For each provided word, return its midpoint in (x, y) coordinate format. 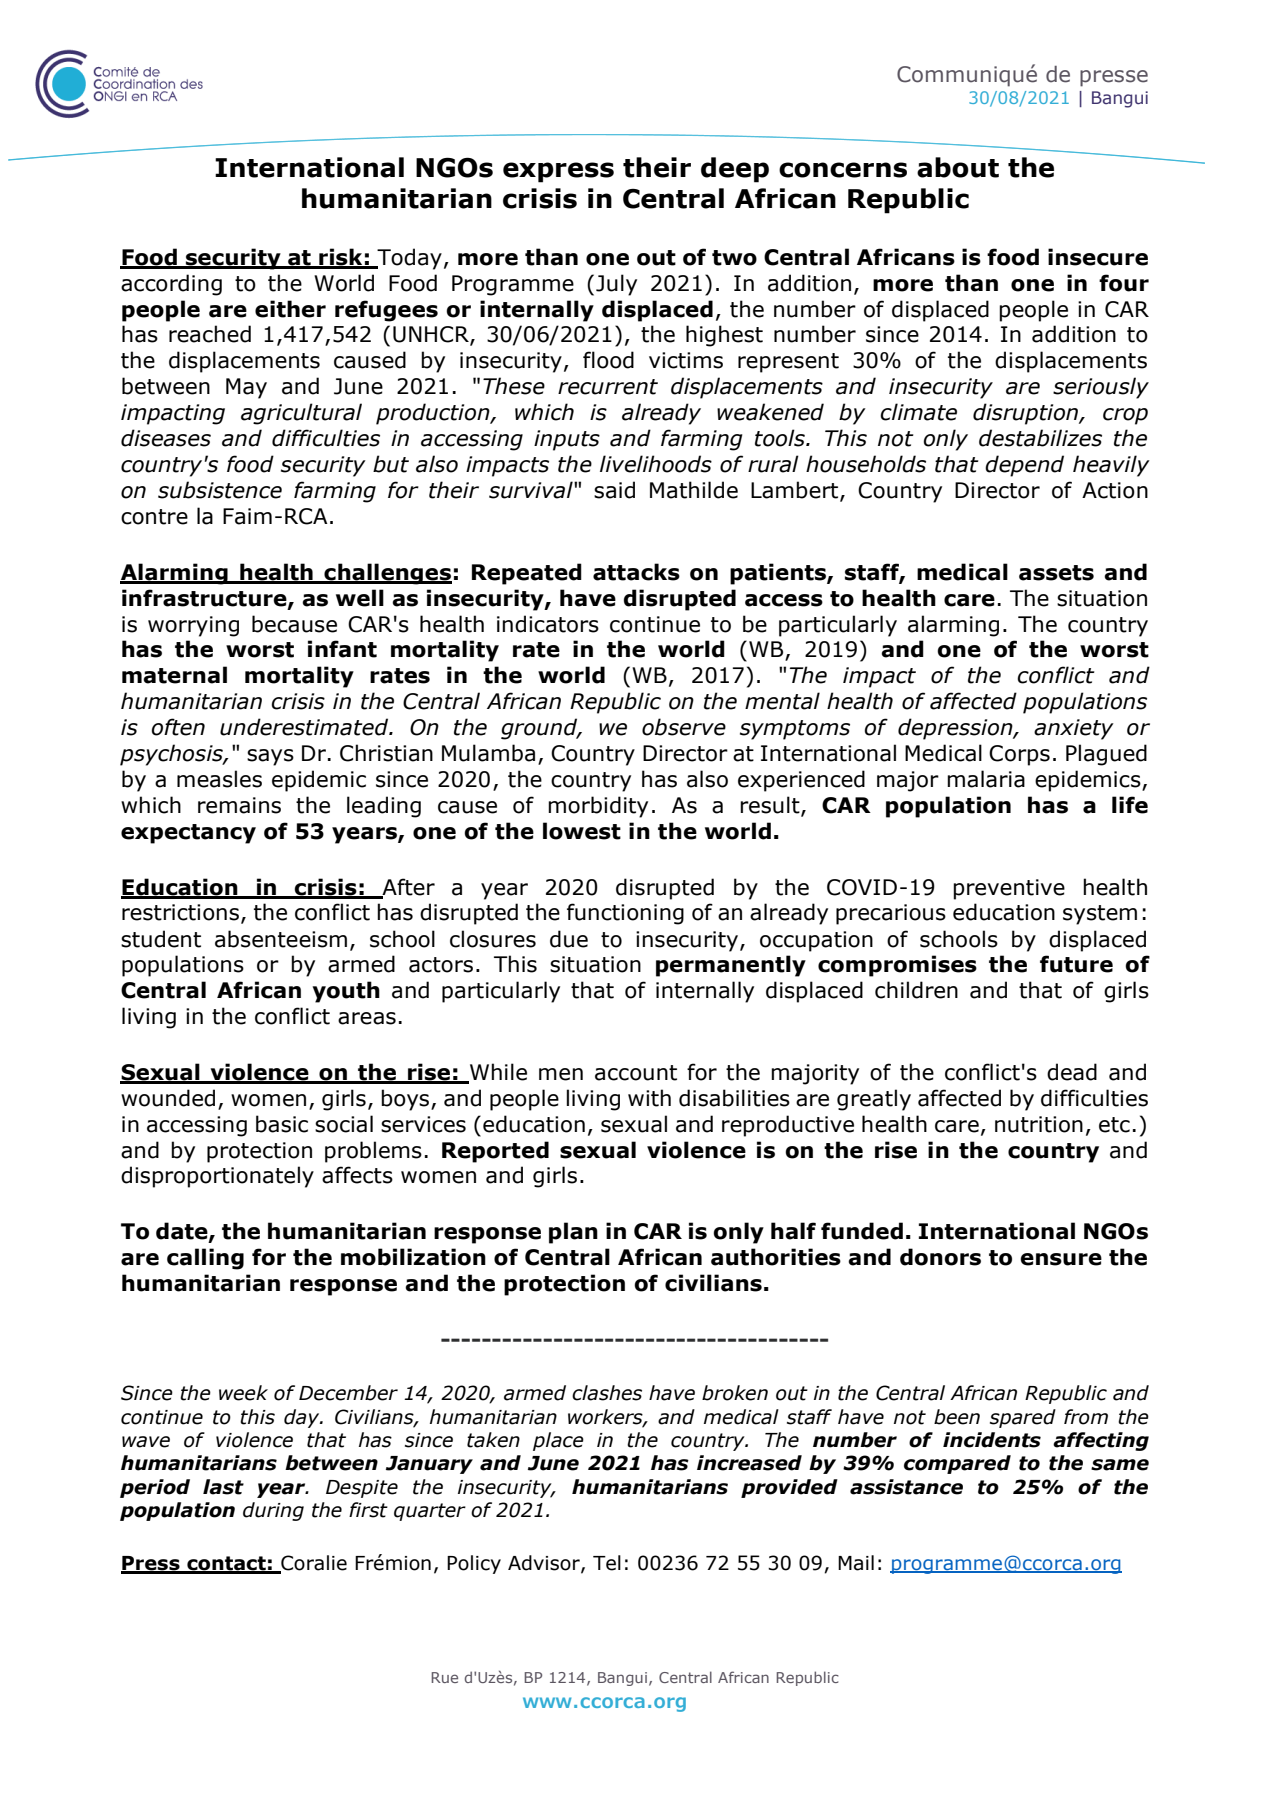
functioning (625, 914)
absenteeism (281, 939)
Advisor (545, 1564)
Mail (856, 1563)
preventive (1009, 889)
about (958, 167)
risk (341, 258)
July (616, 285)
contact (226, 1564)
